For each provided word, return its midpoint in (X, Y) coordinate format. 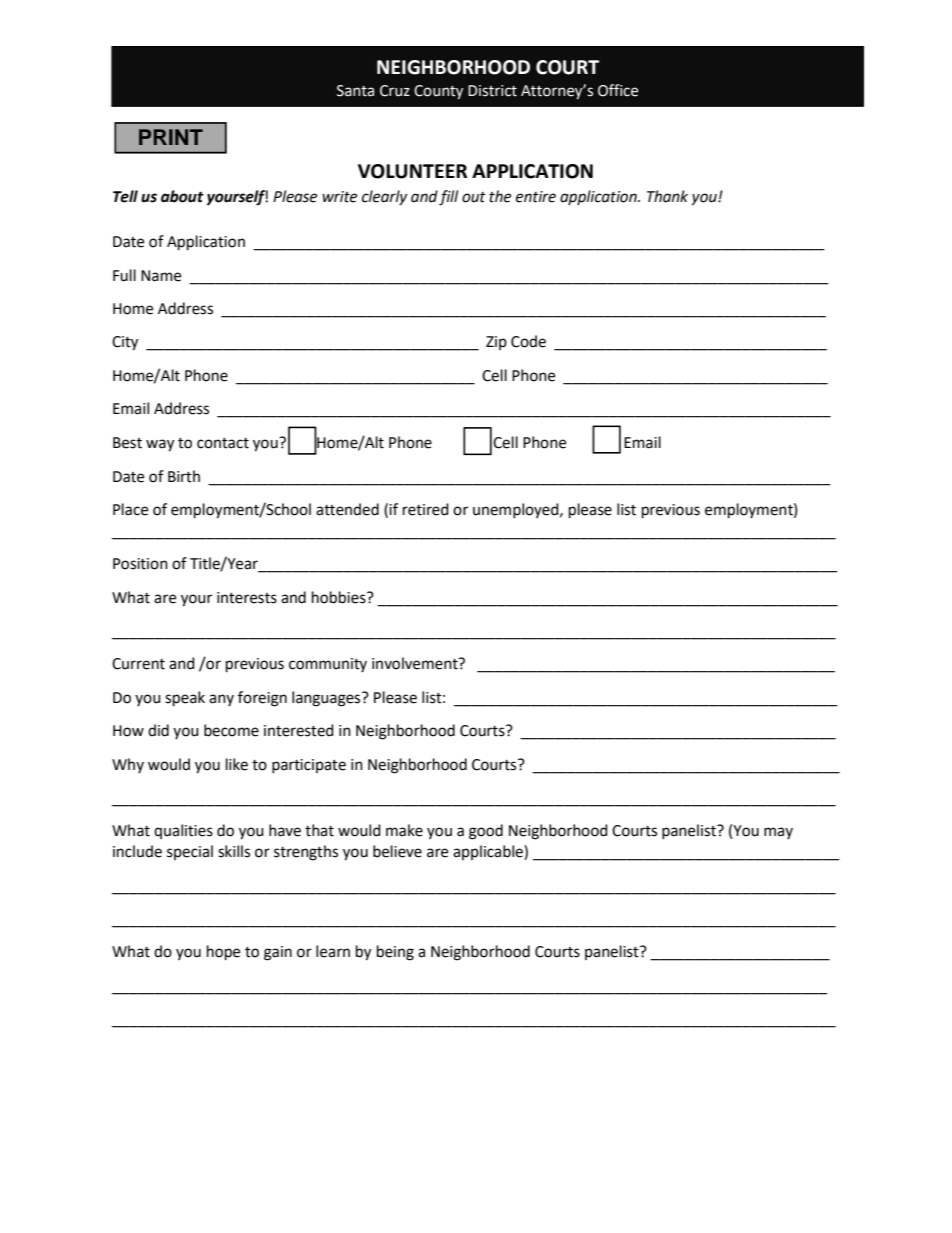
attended (347, 509)
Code (528, 341)
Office (618, 90)
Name (161, 276)
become (231, 730)
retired (426, 509)
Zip (496, 343)
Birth (184, 476)
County (438, 92)
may (778, 833)
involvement (416, 663)
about (182, 196)
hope (223, 953)
